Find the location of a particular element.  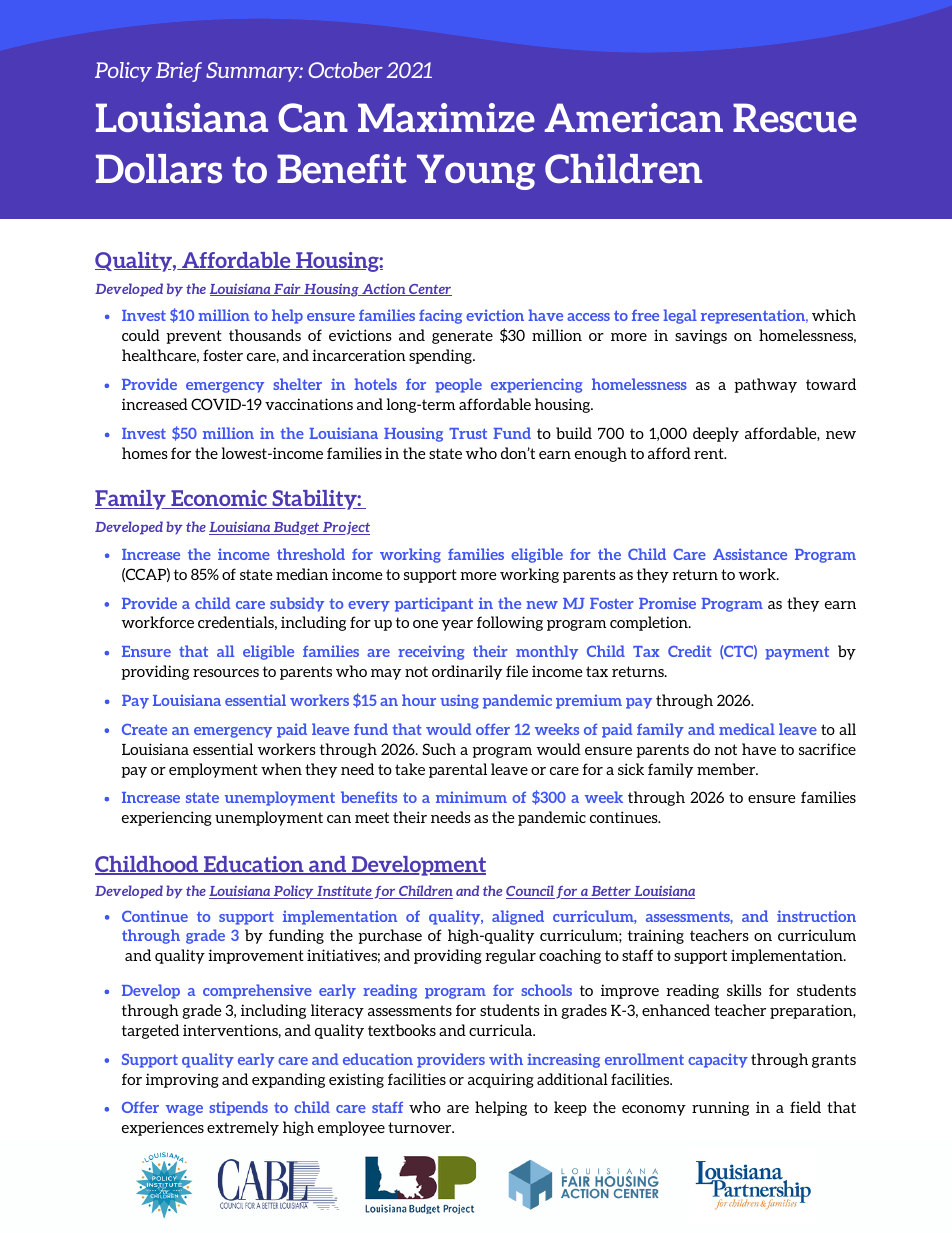

Maximize is located at coordinates (446, 117).
